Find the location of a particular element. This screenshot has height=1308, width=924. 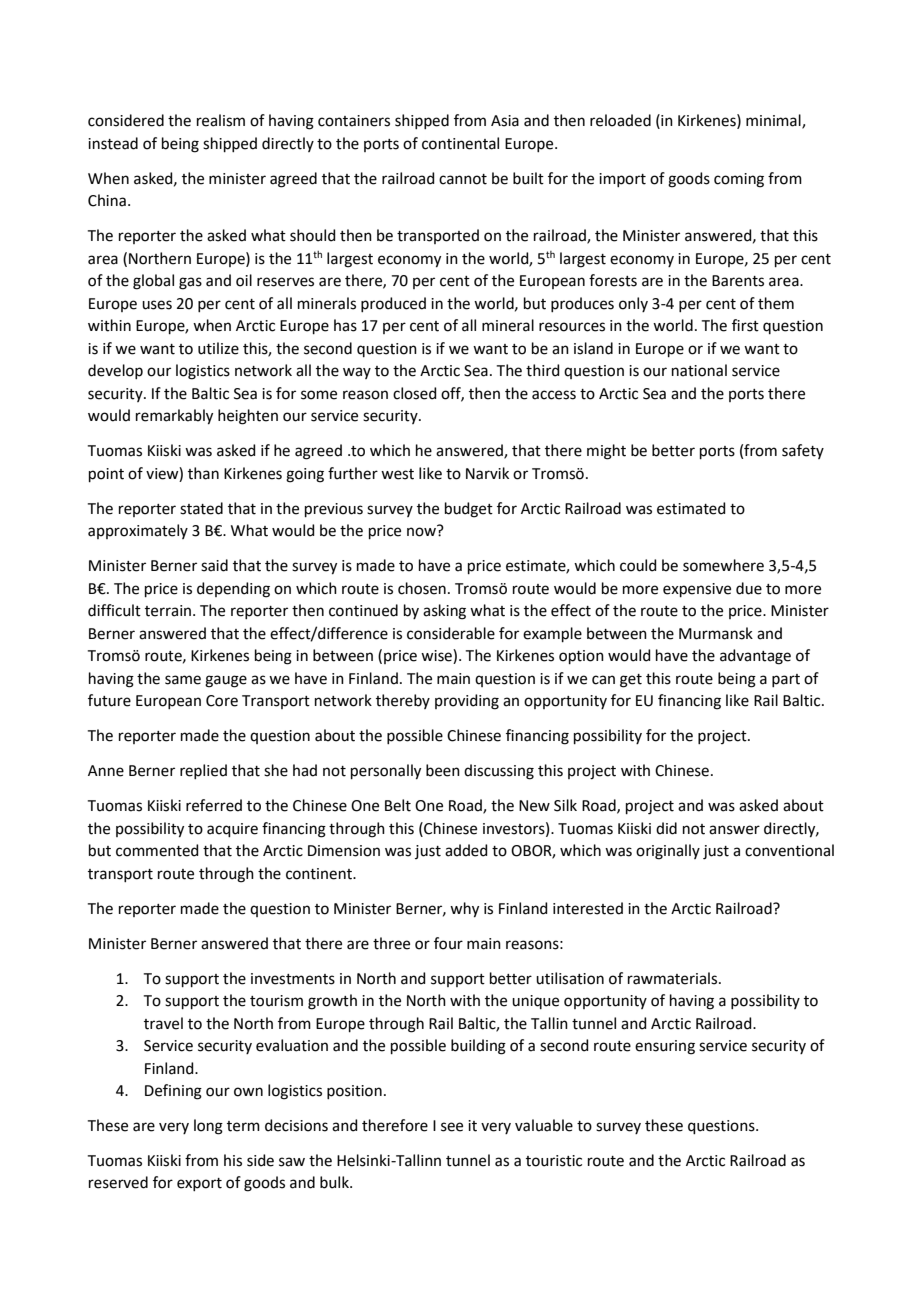

long is located at coordinates (208, 1127).
